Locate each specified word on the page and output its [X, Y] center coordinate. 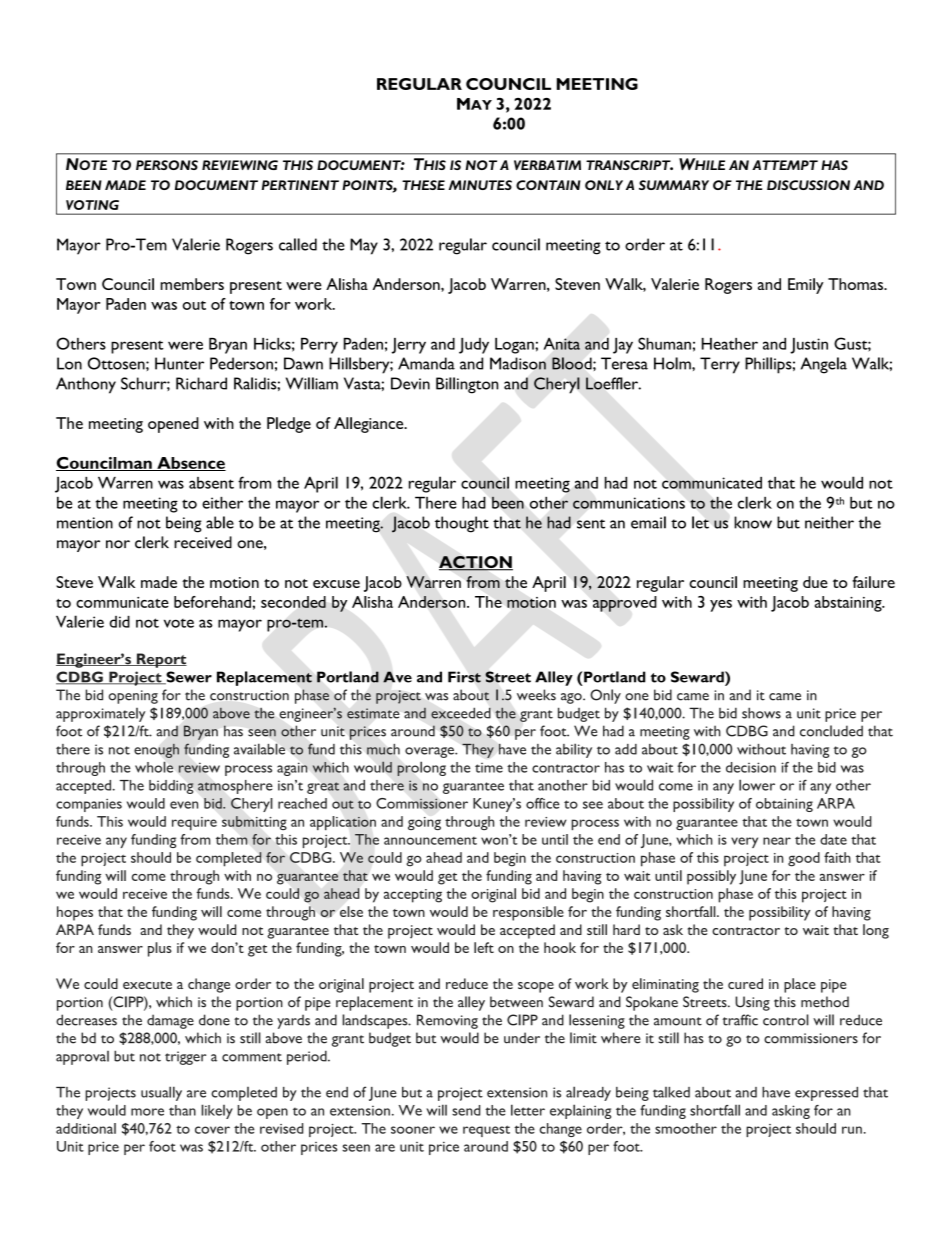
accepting [413, 896]
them [232, 839]
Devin [410, 383]
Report [160, 660]
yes [721, 606]
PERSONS [167, 165]
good [804, 859]
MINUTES [480, 185]
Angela [824, 365]
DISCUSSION [808, 185]
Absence [190, 464]
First [464, 677]
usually [161, 1093]
